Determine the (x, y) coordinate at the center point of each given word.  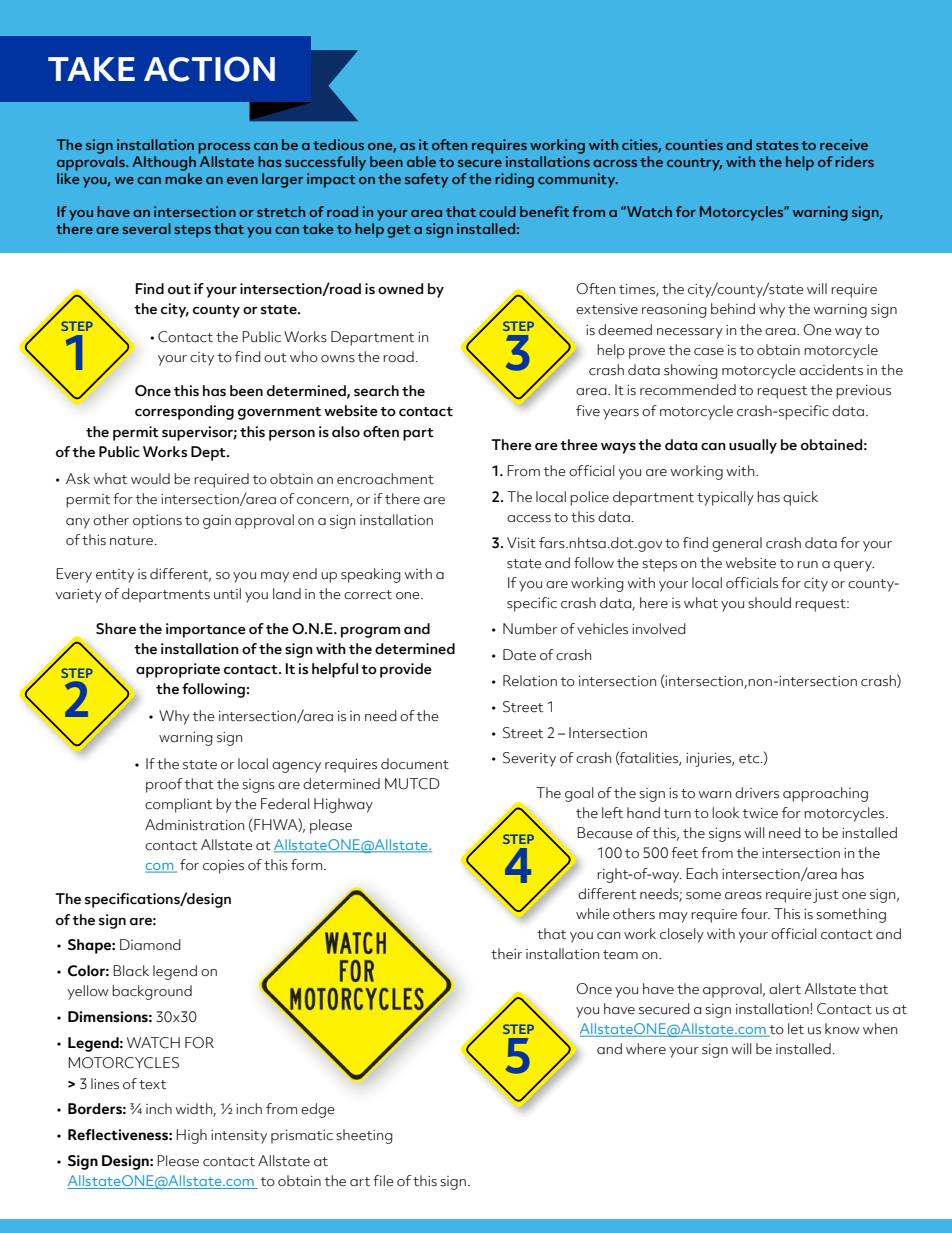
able (421, 161)
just (826, 896)
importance (206, 630)
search (376, 391)
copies (223, 867)
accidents (831, 370)
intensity (239, 1137)
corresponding (184, 412)
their (506, 954)
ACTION (209, 69)
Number (530, 629)
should (769, 602)
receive (844, 144)
